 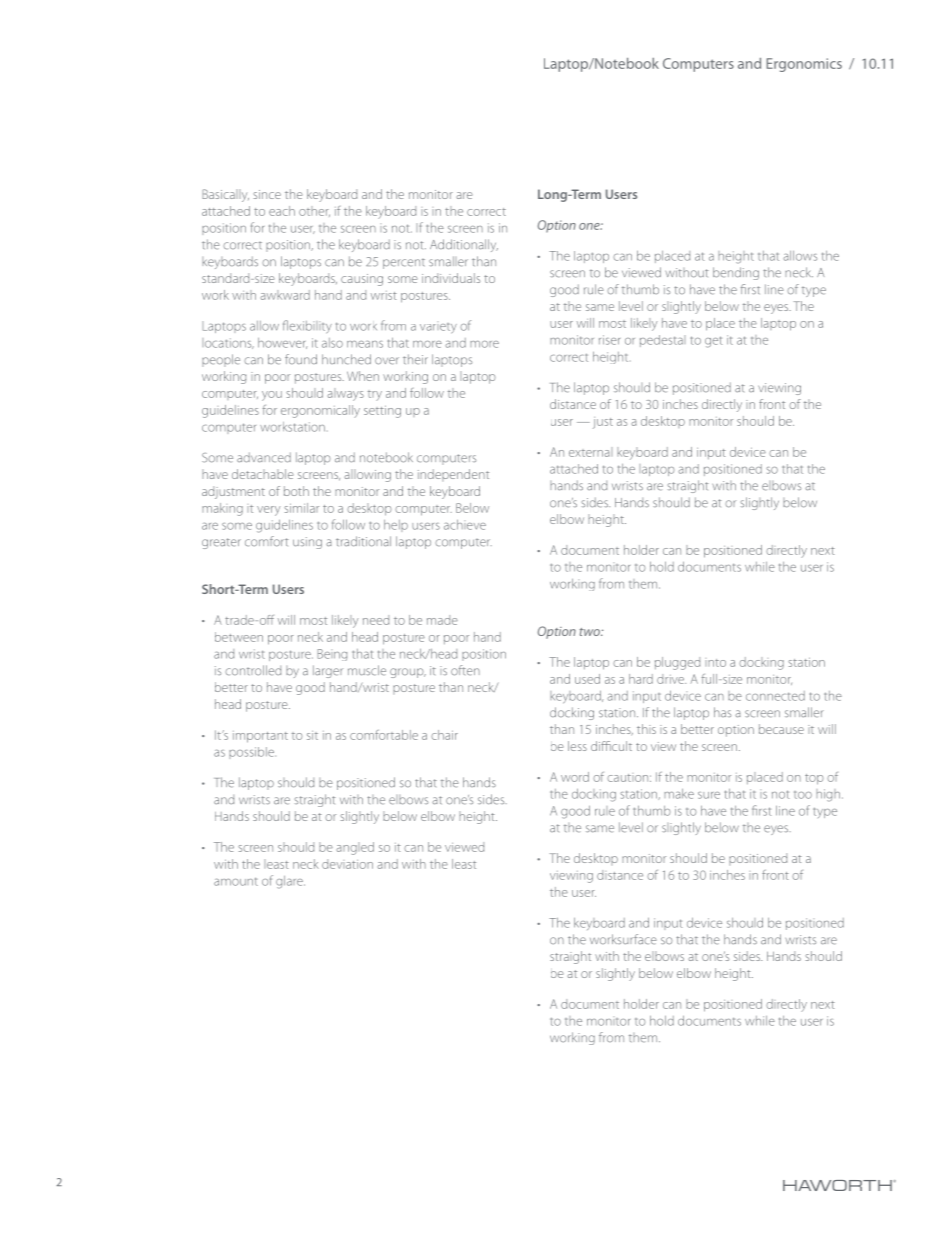 I want to click on glare, so click(x=290, y=882).
